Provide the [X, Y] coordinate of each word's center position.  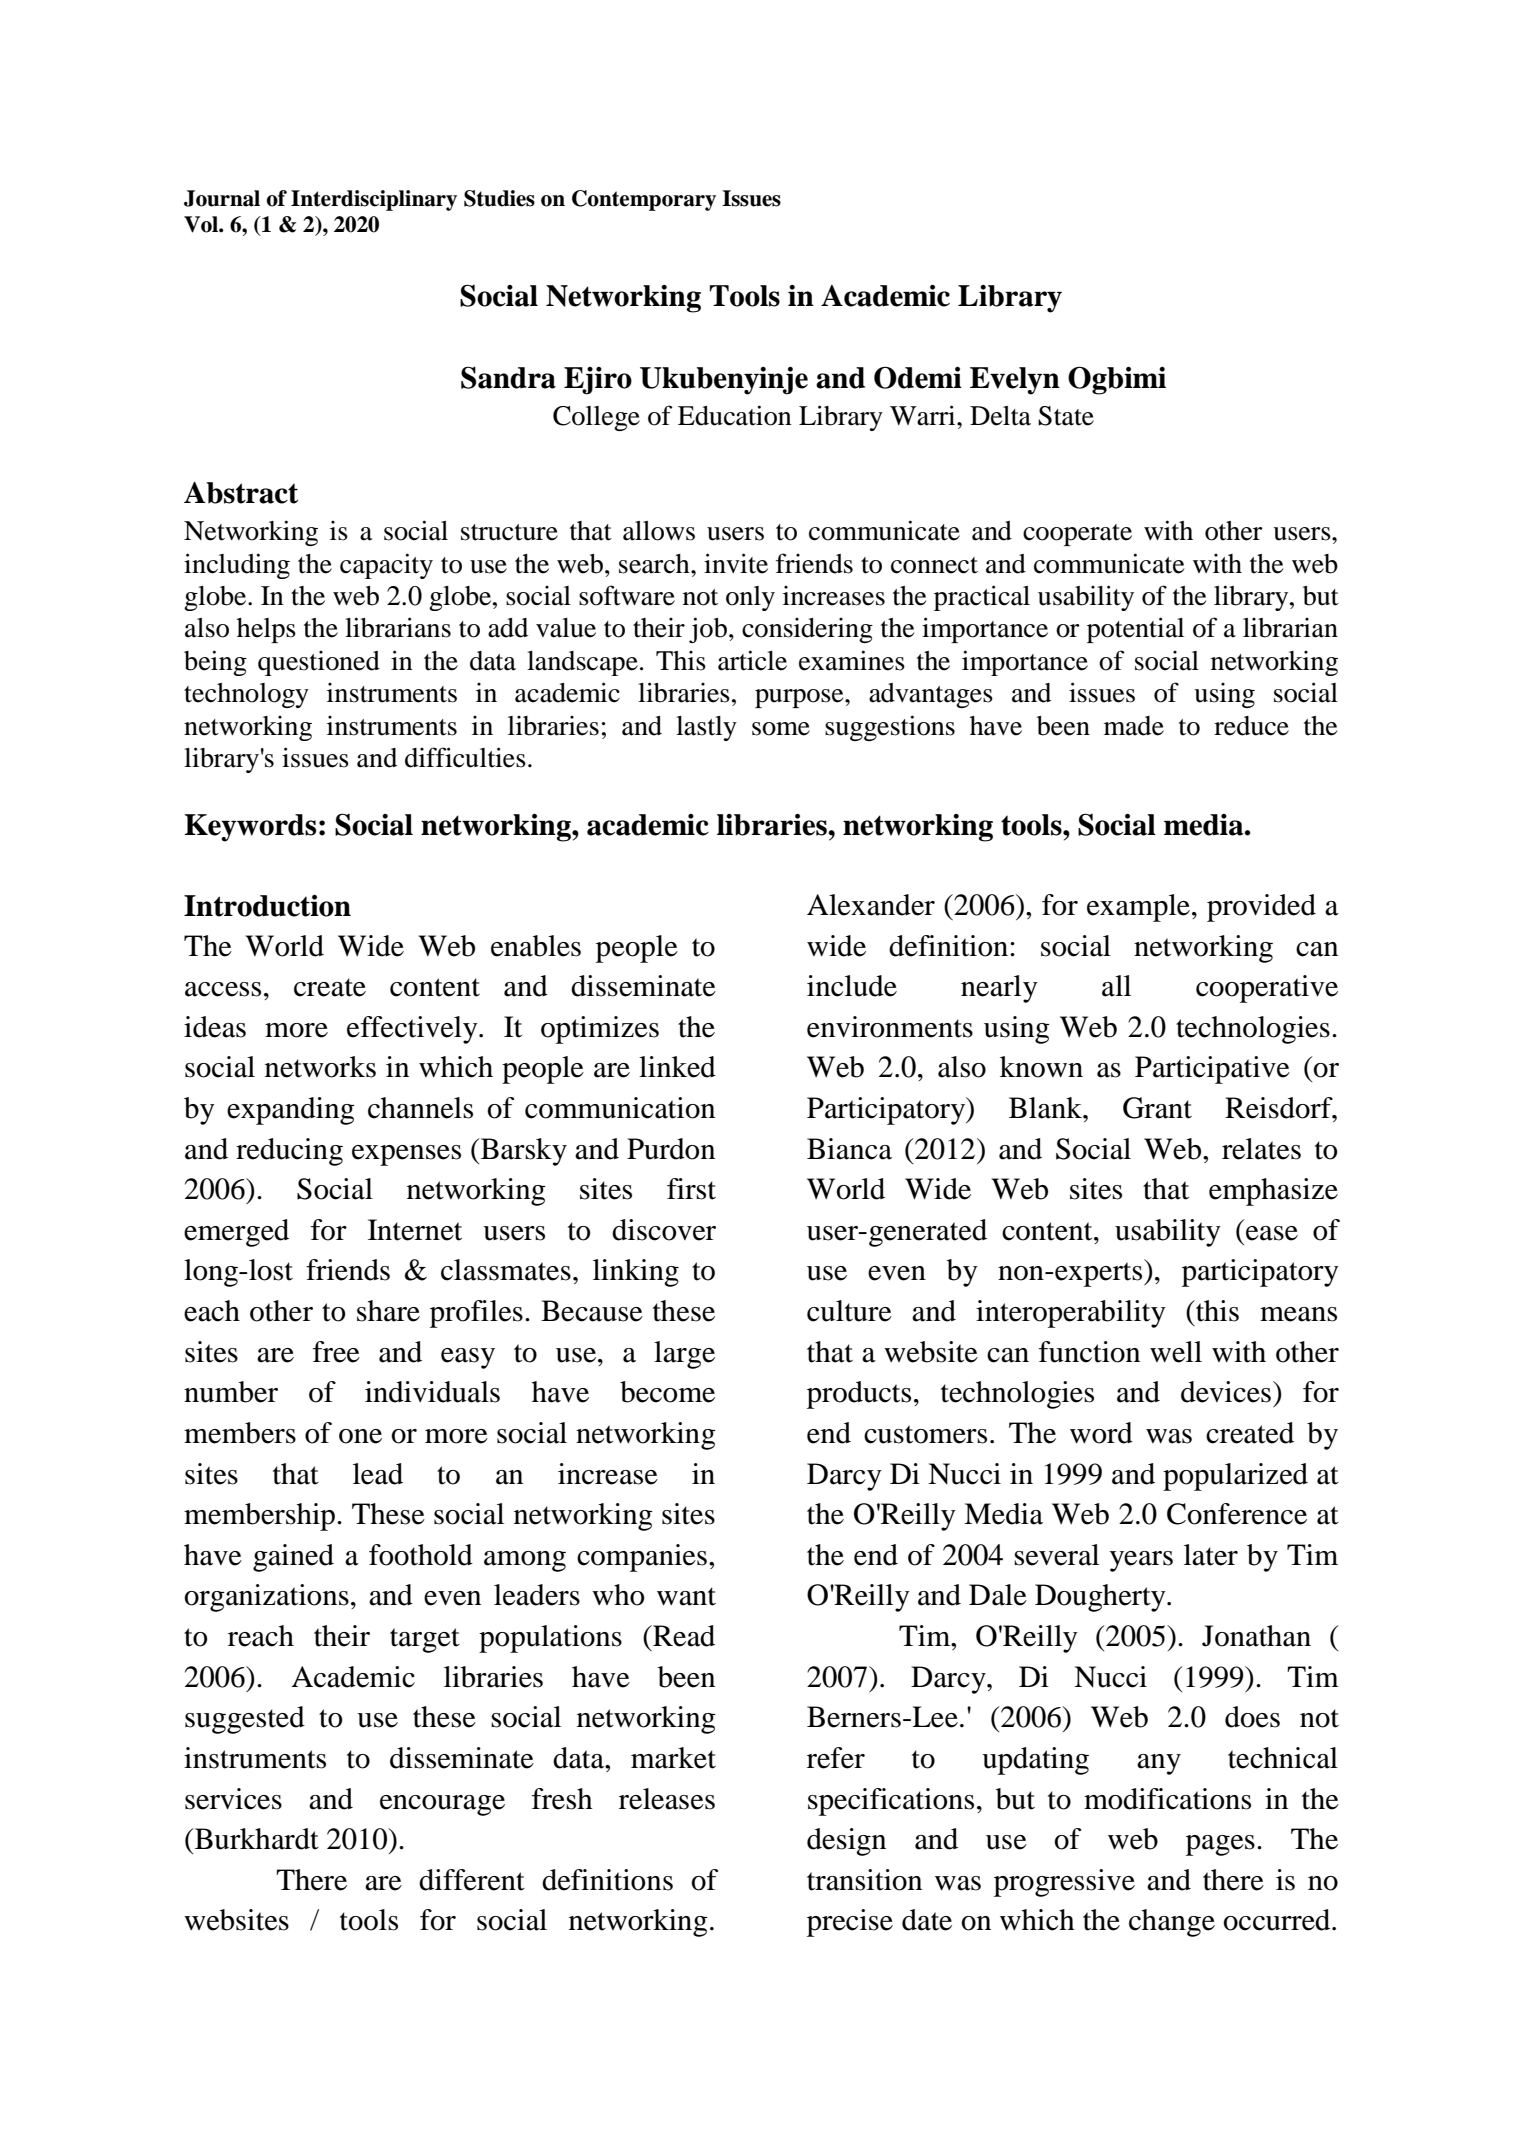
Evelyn [1015, 381]
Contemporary [644, 200]
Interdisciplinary [374, 200]
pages [1220, 1845]
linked [677, 1067]
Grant [1157, 1108]
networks [320, 1067]
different [472, 1880]
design [846, 1842]
